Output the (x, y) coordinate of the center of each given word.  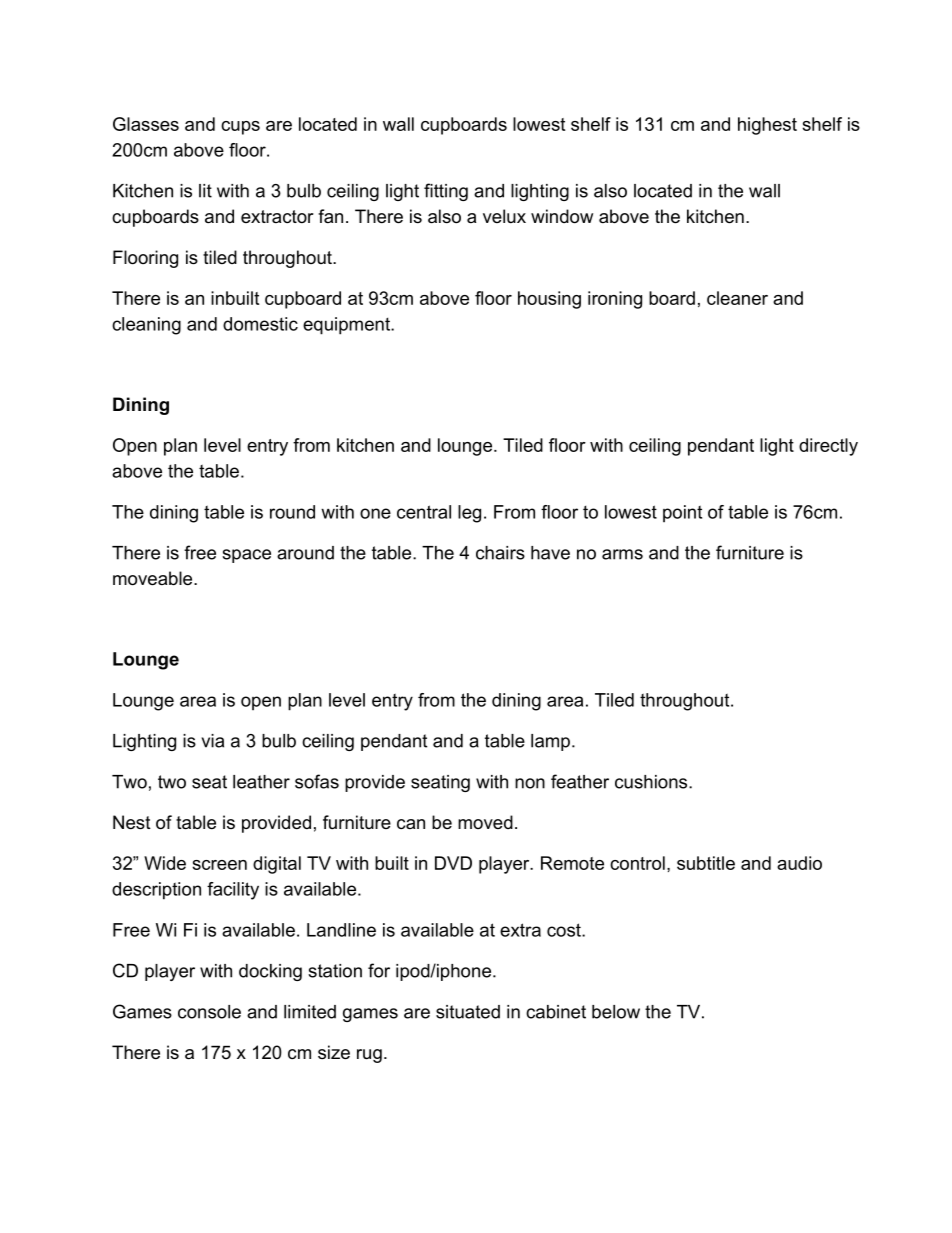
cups (240, 128)
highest (767, 126)
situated (468, 1012)
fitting (446, 192)
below (616, 1012)
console (209, 1012)
